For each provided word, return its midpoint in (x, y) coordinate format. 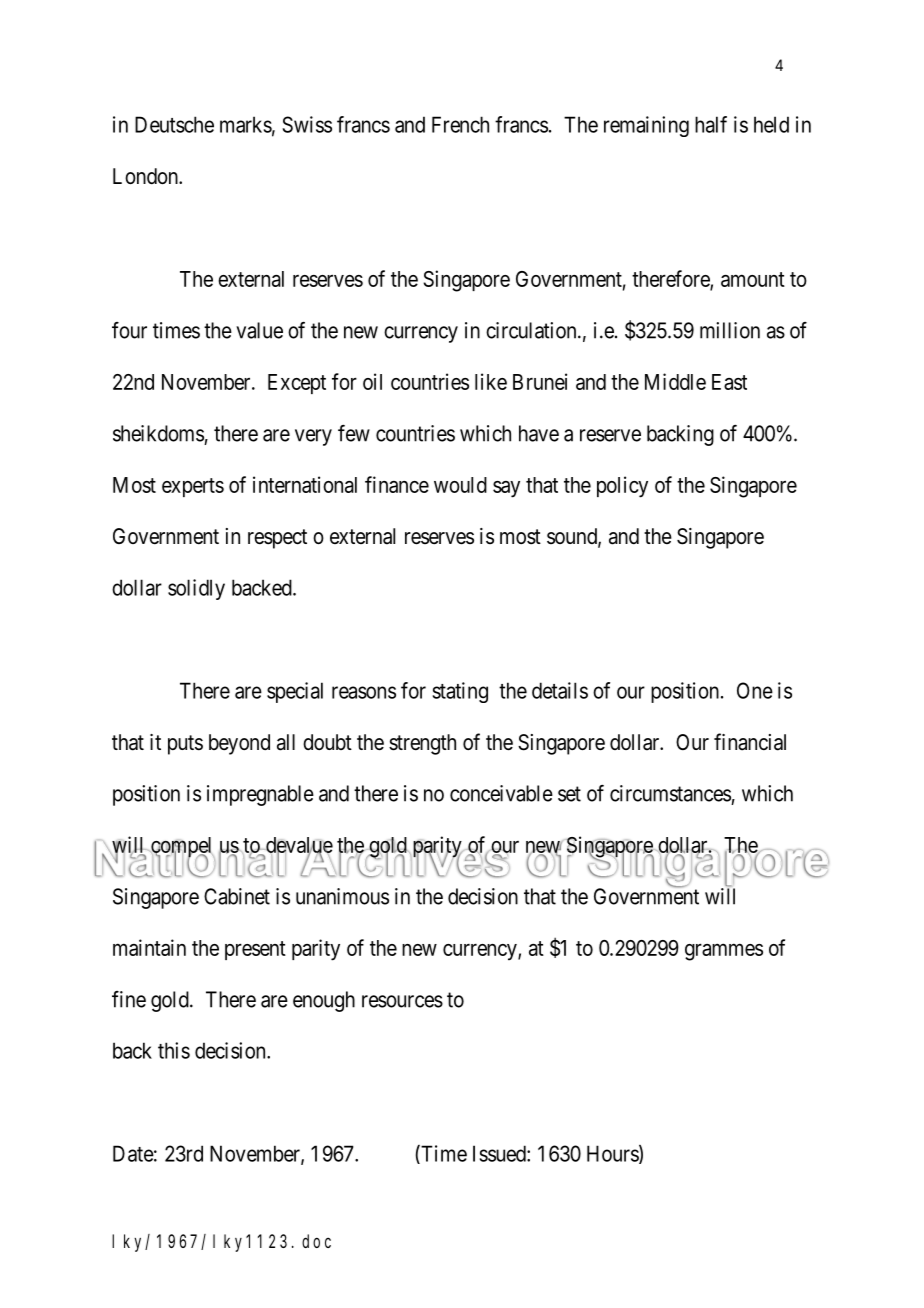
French (460, 124)
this (174, 1050)
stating (460, 692)
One (755, 690)
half (711, 124)
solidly (196, 589)
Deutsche (174, 124)
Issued (500, 1153)
